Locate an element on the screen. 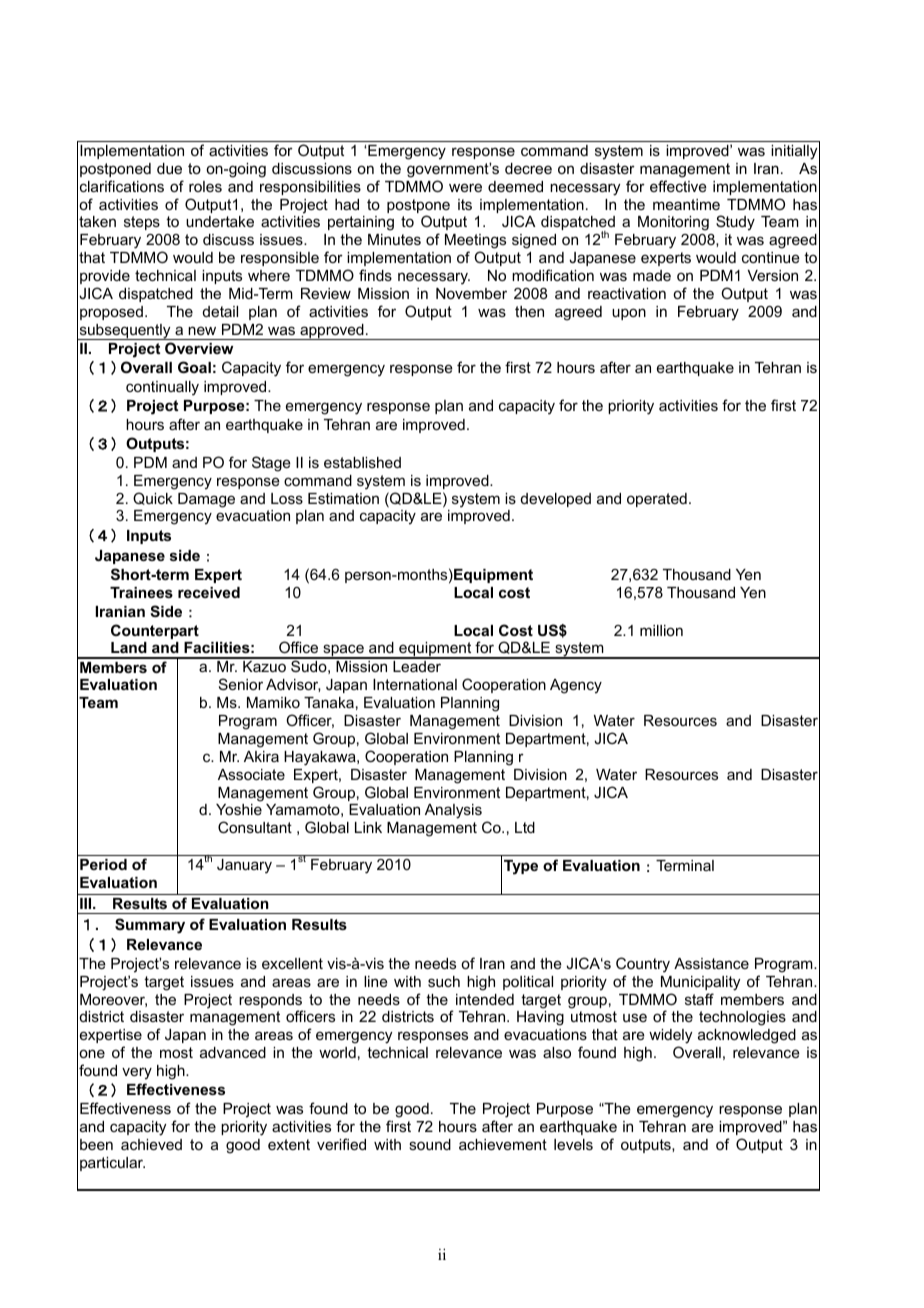 The image size is (924, 1308). its is located at coordinates (465, 204).
